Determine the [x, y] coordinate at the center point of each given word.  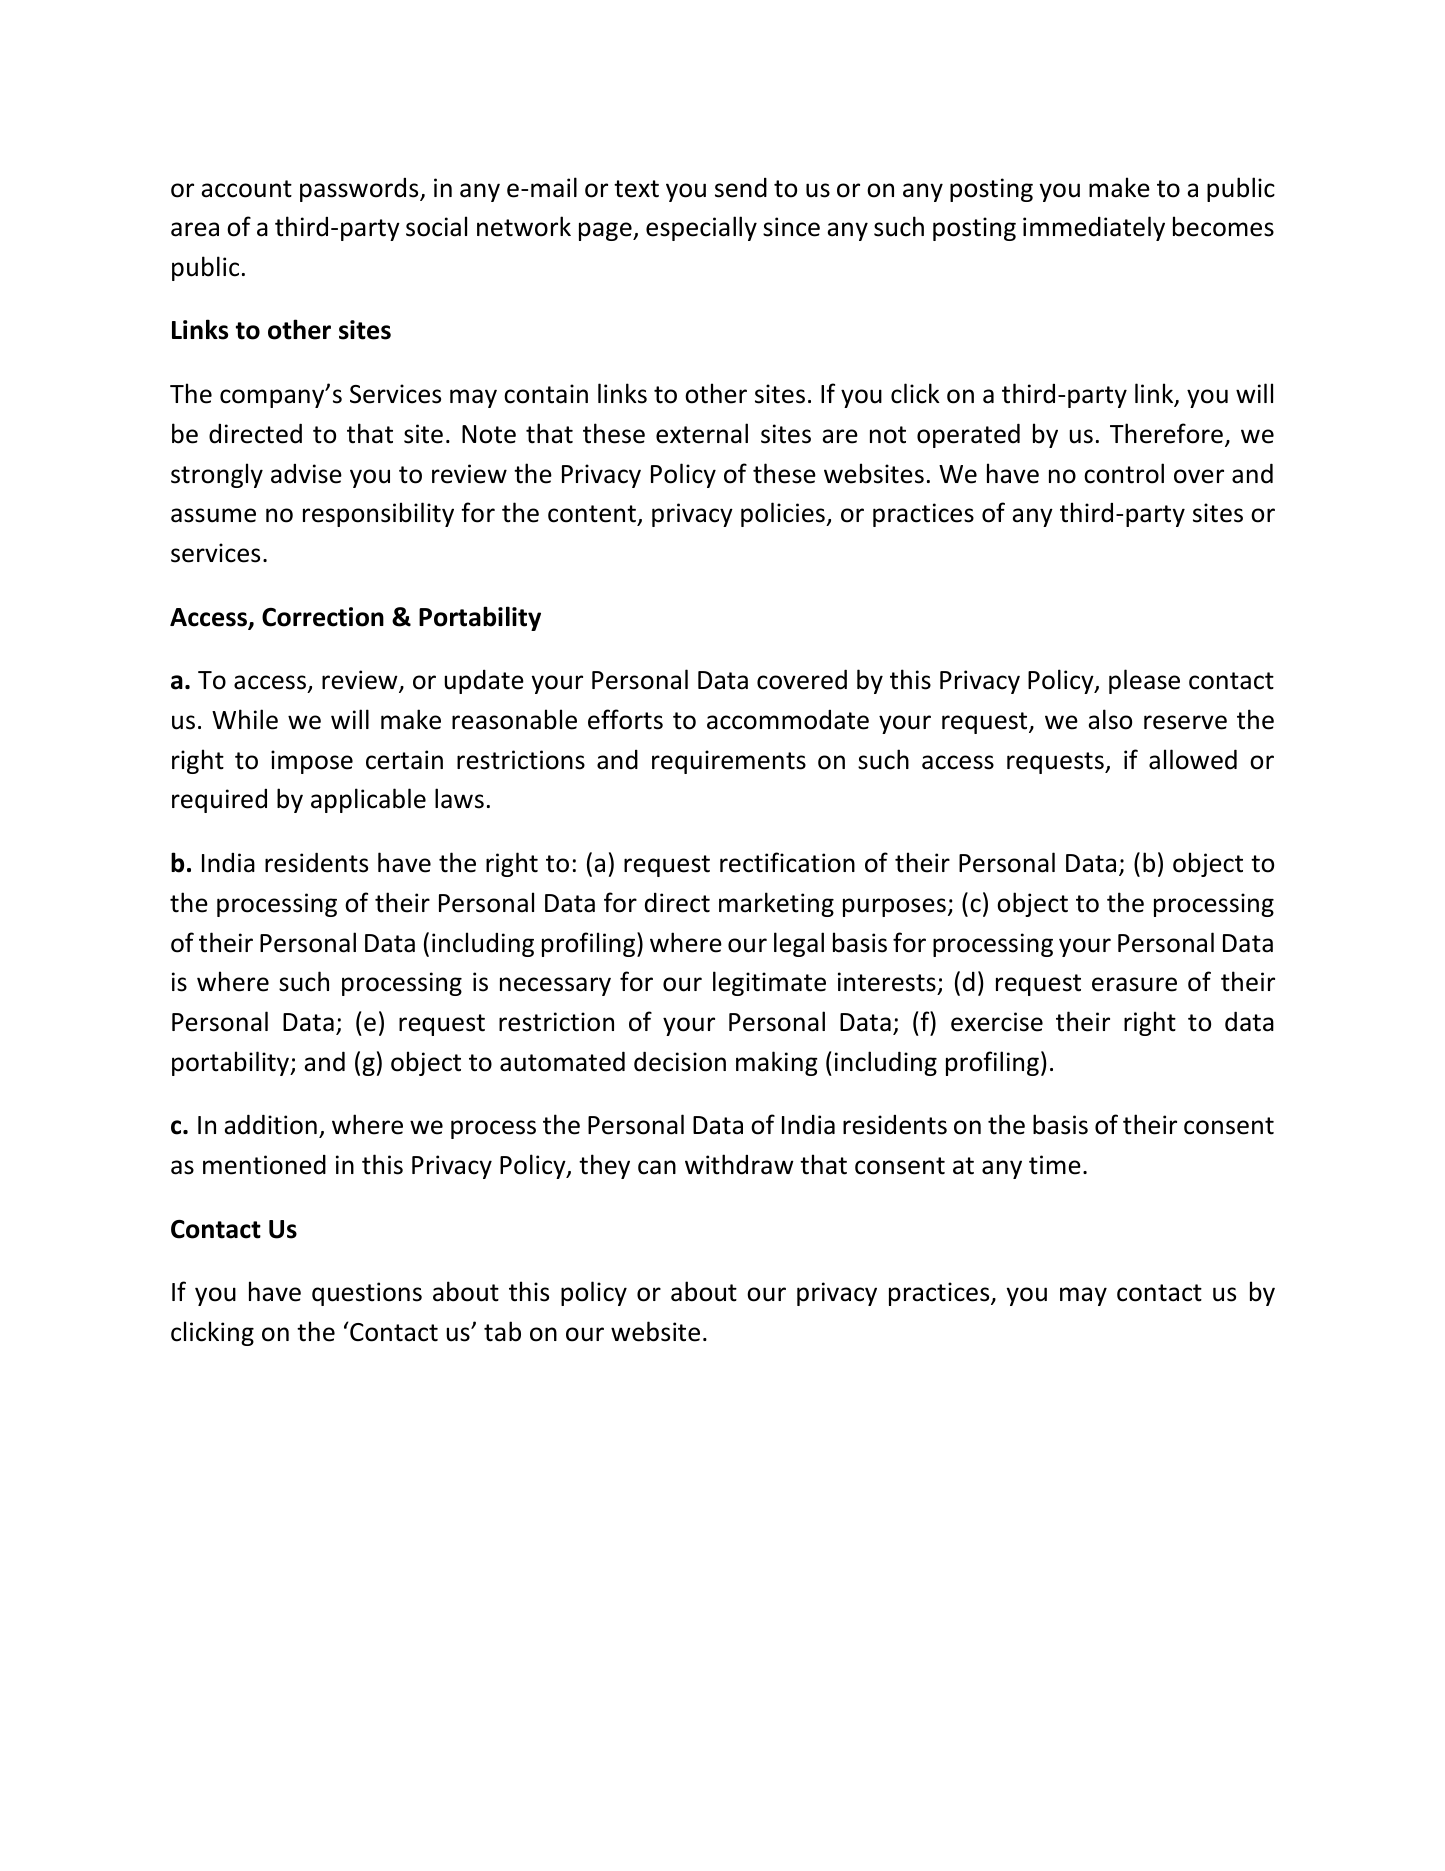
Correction [323, 617]
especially [701, 228]
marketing [776, 904]
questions [367, 1294]
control [1124, 473]
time [1055, 1165]
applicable [368, 800]
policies [784, 514]
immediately [1094, 228]
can [657, 1167]
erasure [1134, 984]
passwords [360, 190]
